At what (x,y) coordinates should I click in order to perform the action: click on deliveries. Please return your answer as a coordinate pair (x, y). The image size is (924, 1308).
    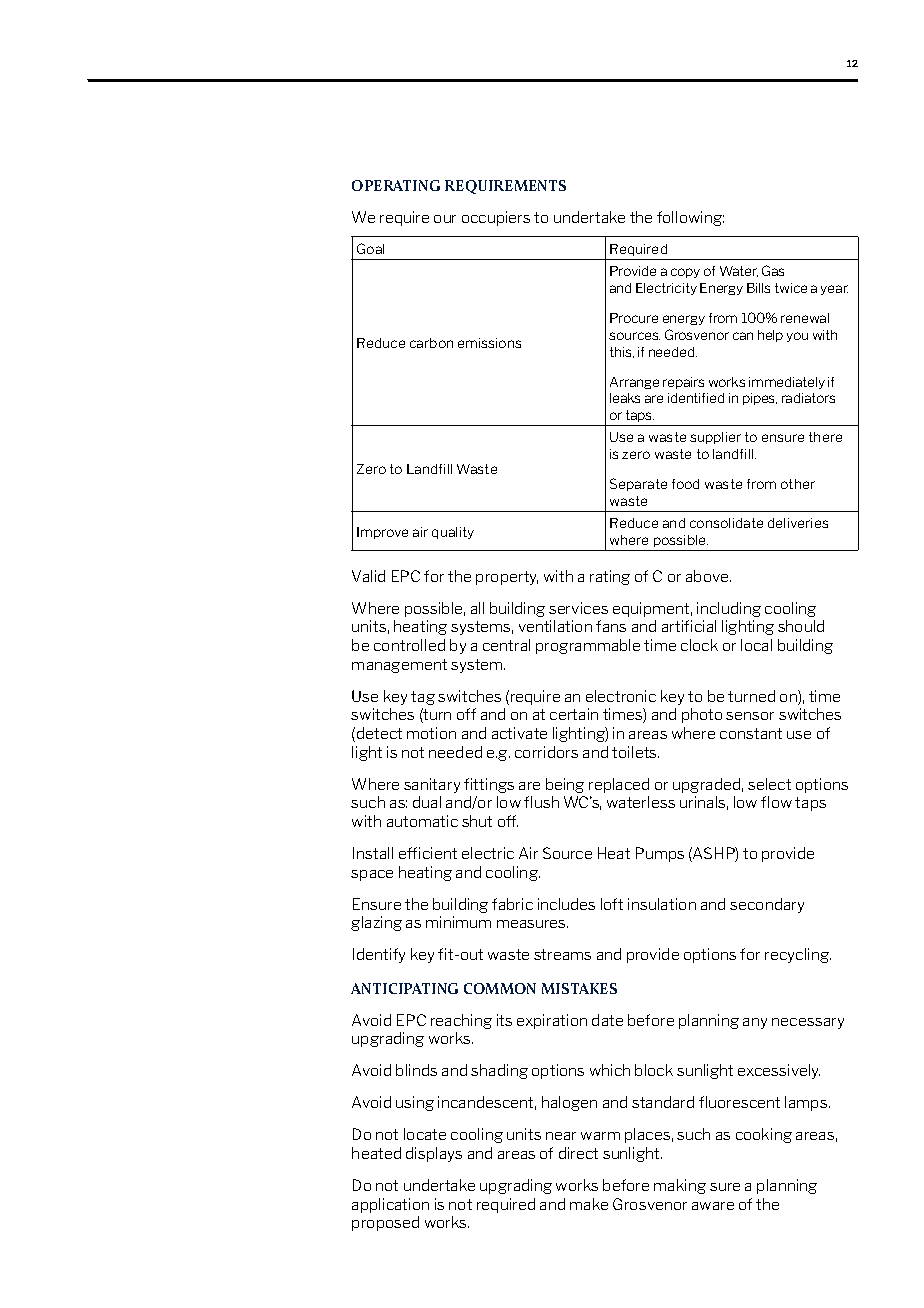
    Looking at the image, I should click on (798, 523).
